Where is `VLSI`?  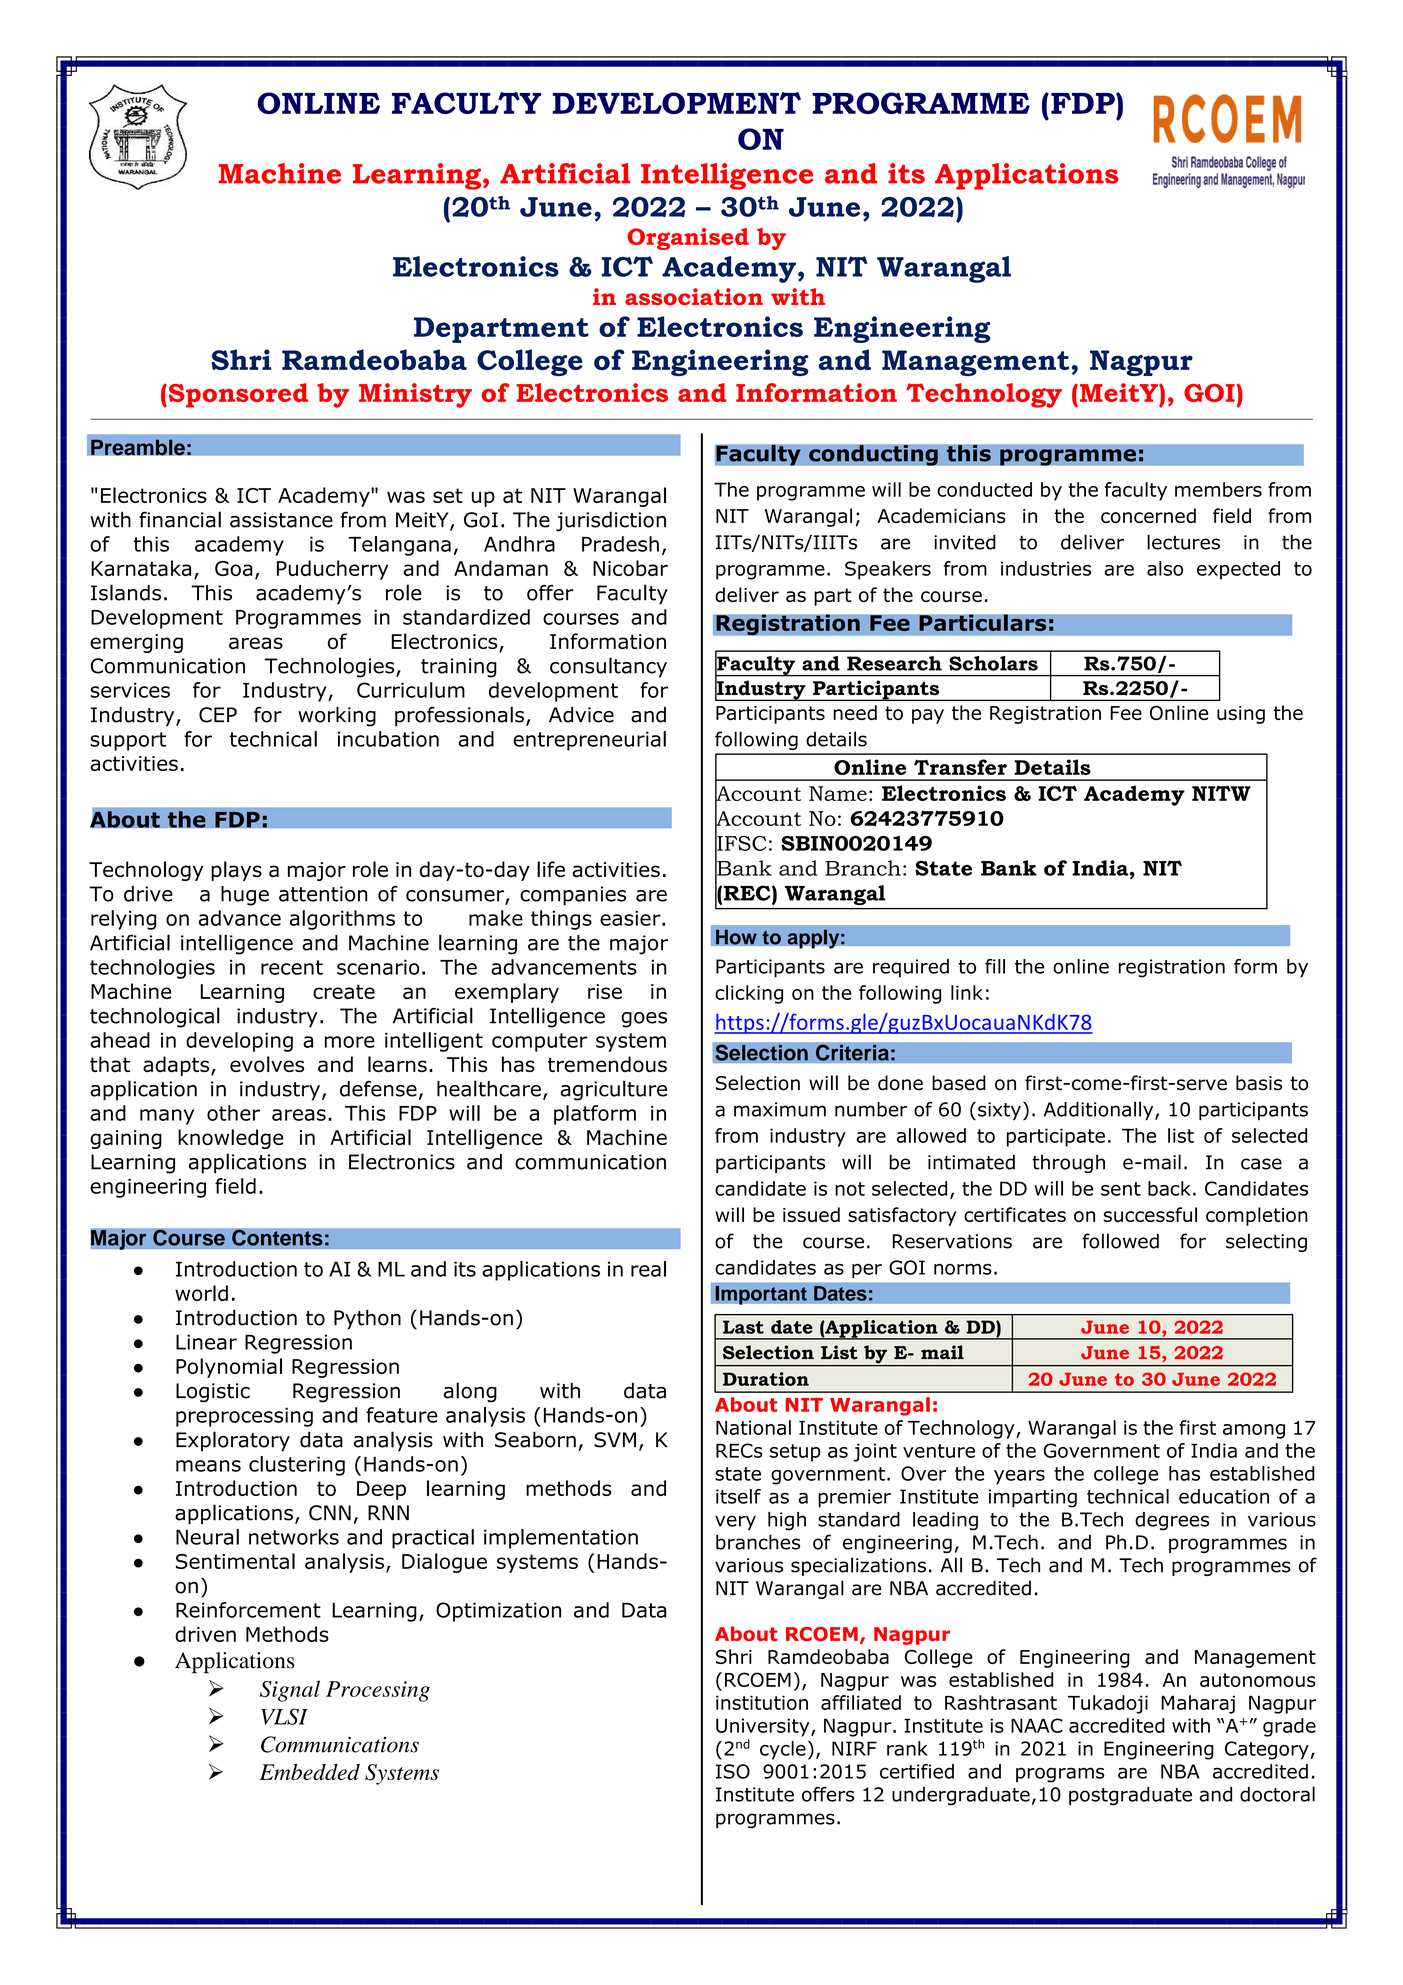 VLSI is located at coordinates (284, 1716).
